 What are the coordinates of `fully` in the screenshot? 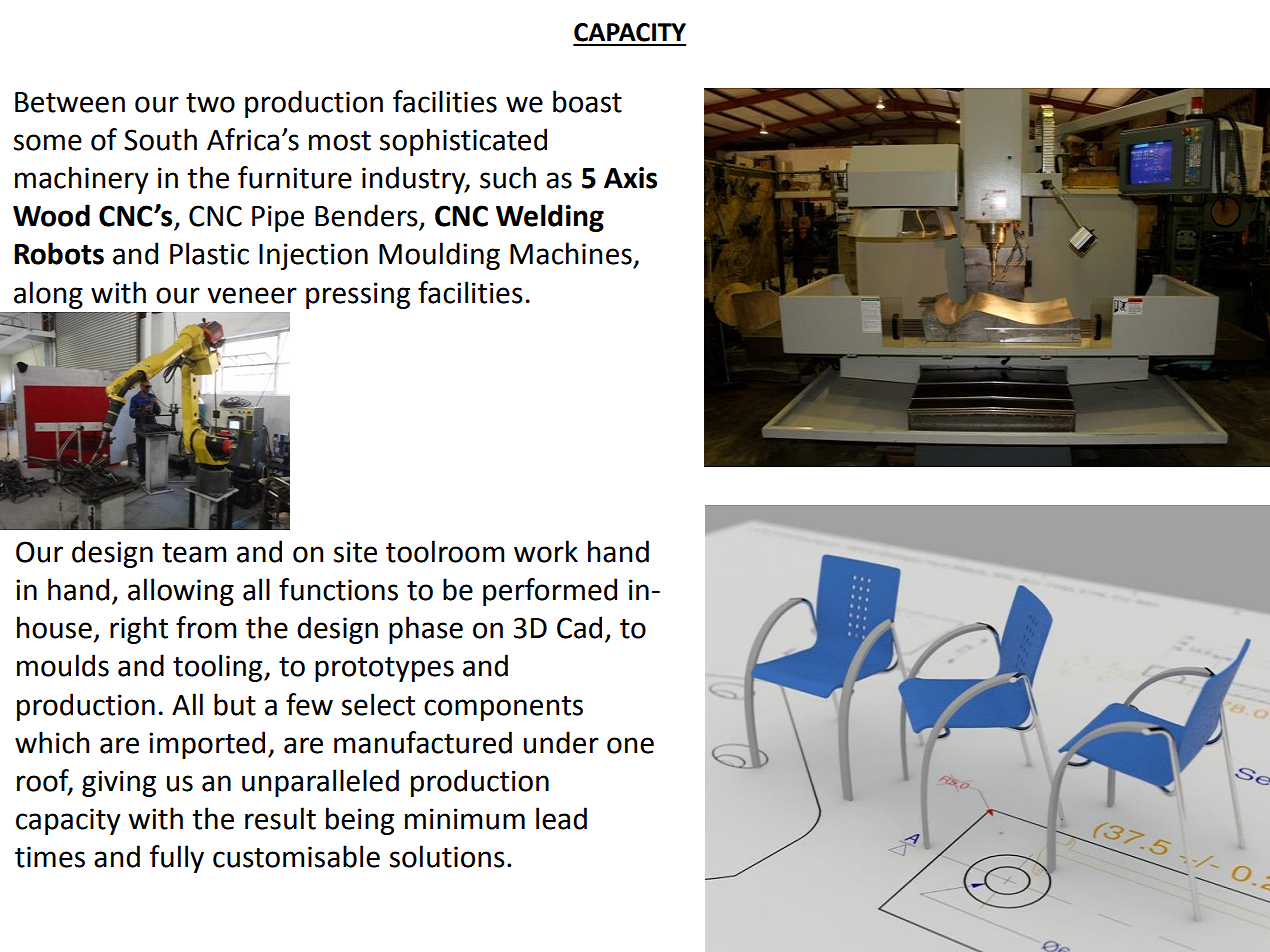 It's located at (177, 859).
